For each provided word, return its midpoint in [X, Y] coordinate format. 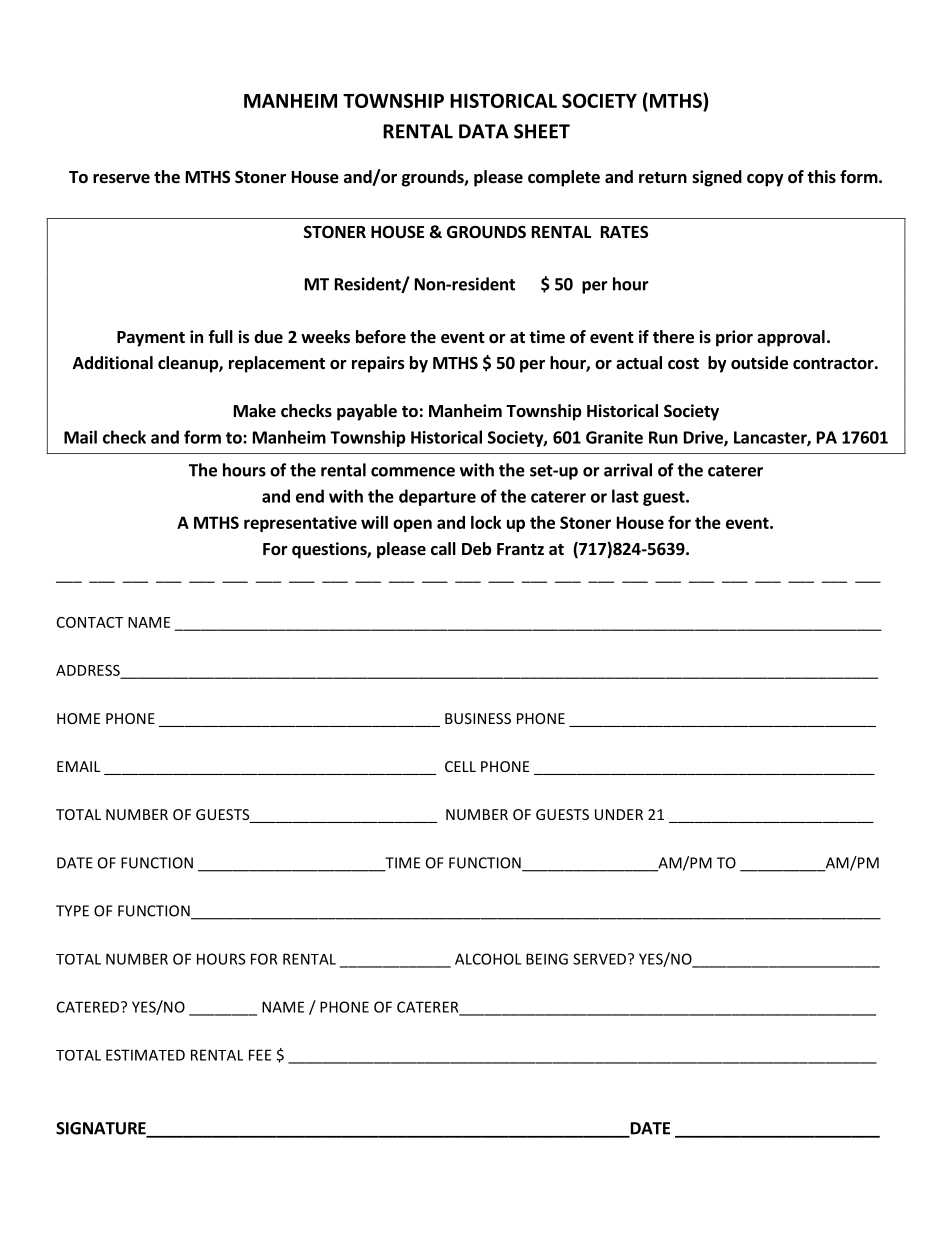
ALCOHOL [488, 959]
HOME [78, 718]
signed [717, 178]
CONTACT [90, 622]
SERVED [601, 959]
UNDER [619, 814]
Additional [113, 363]
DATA [484, 131]
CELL [460, 766]
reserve [121, 179]
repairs [378, 364]
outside [759, 363]
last [625, 496]
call [443, 548]
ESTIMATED [145, 1055]
